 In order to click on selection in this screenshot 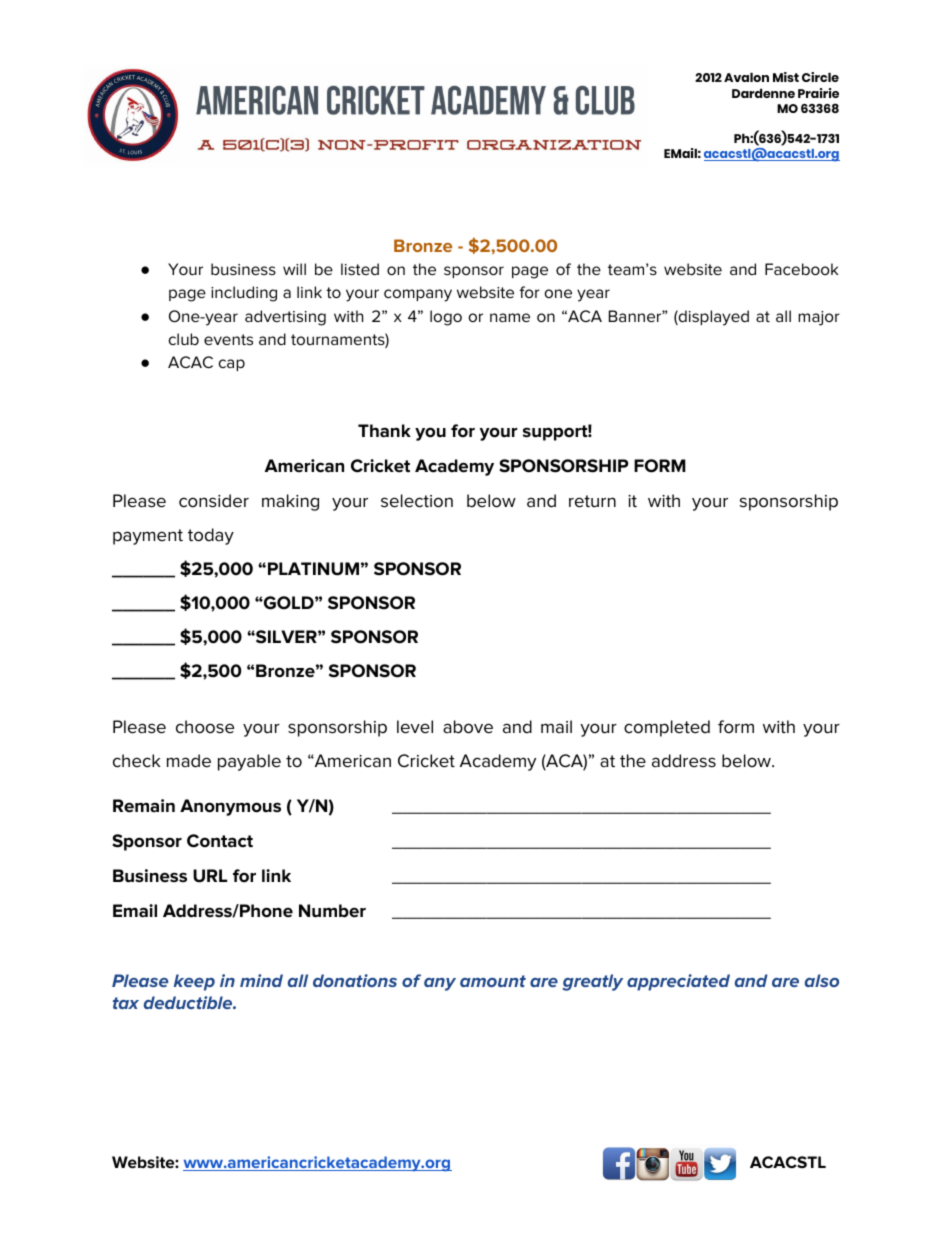, I will do `click(417, 501)`.
